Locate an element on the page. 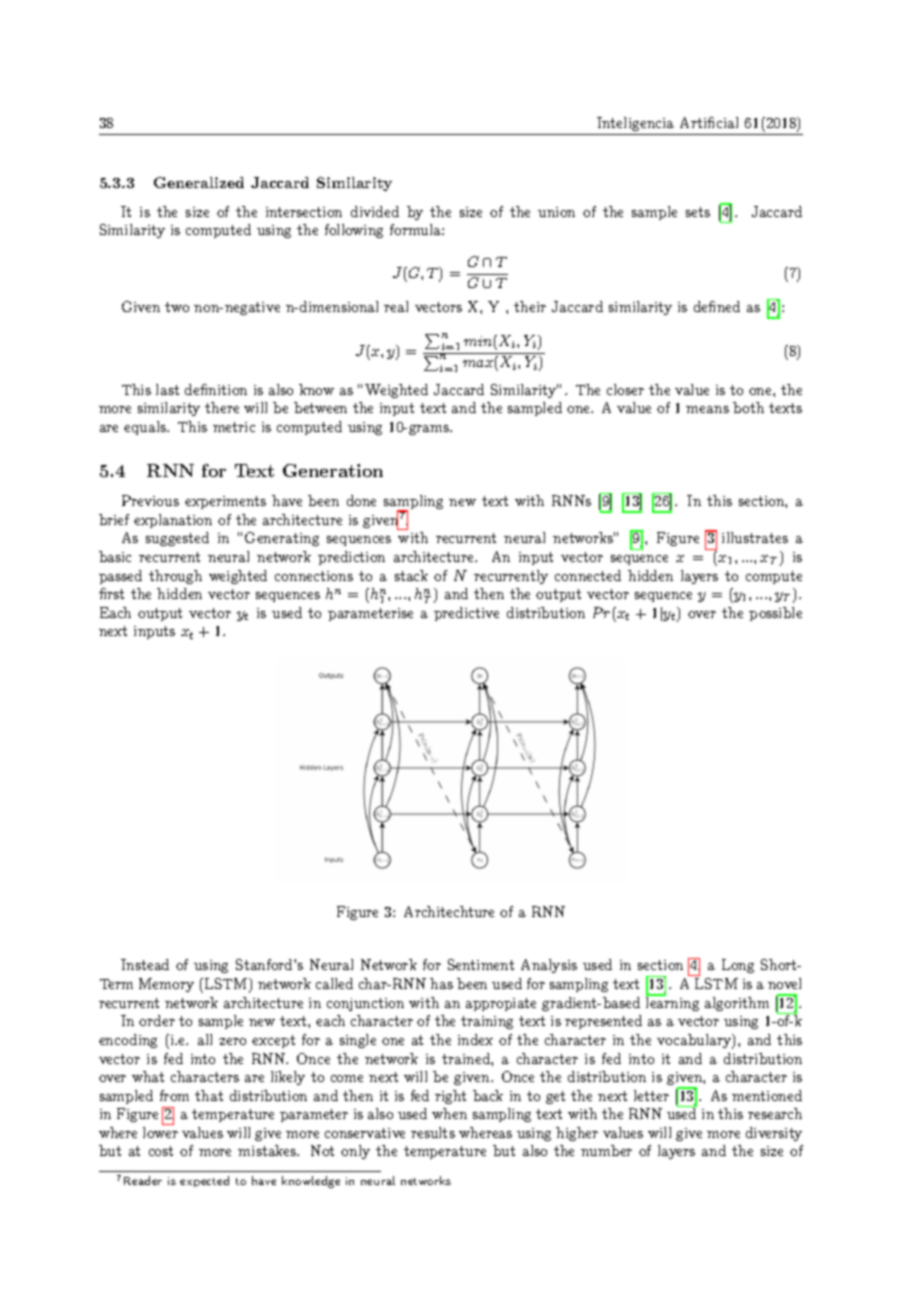 This page has width=924, height=1308. Artificial is located at coordinates (709, 122).
